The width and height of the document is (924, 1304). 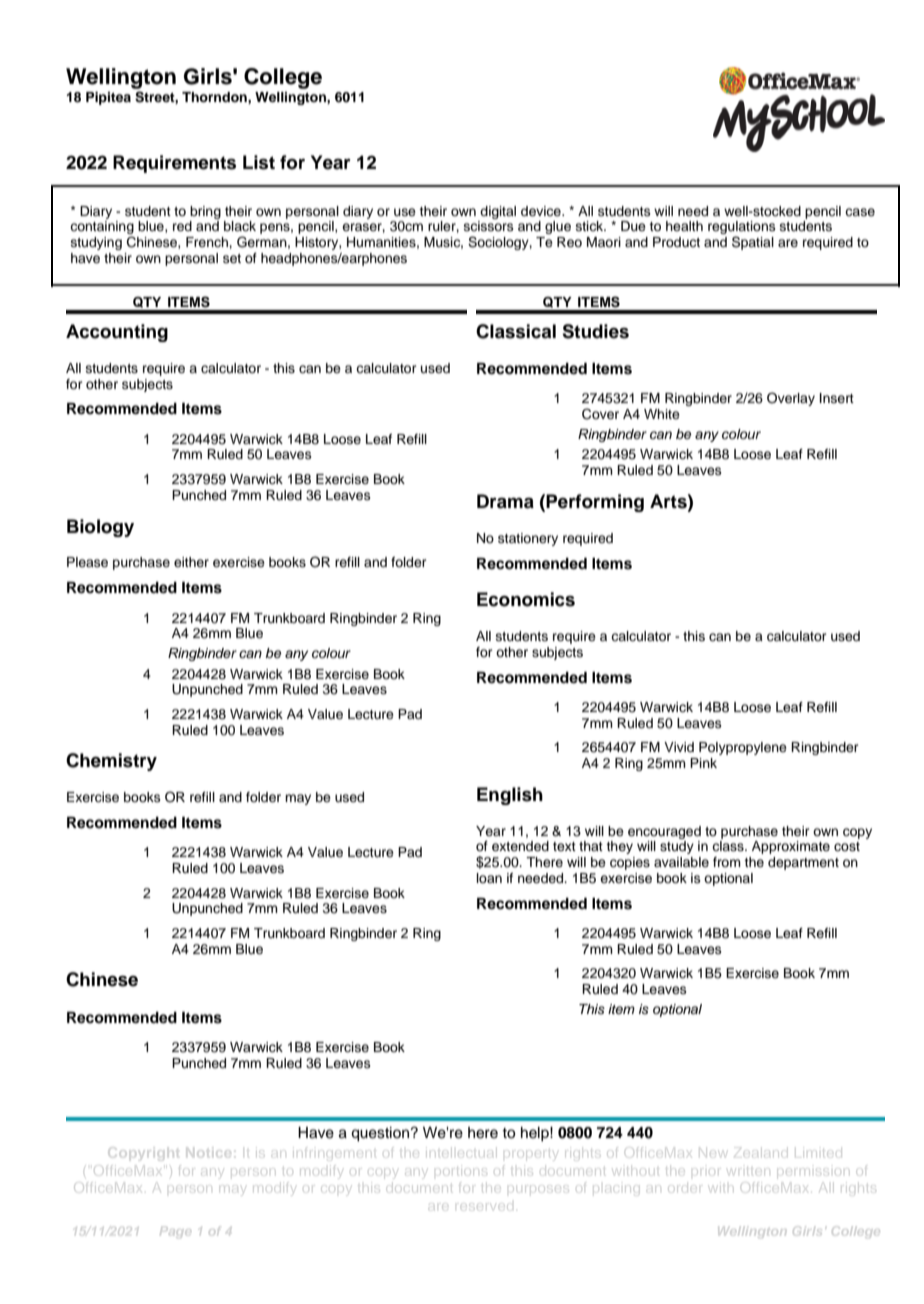 I want to click on question, so click(x=381, y=1134).
